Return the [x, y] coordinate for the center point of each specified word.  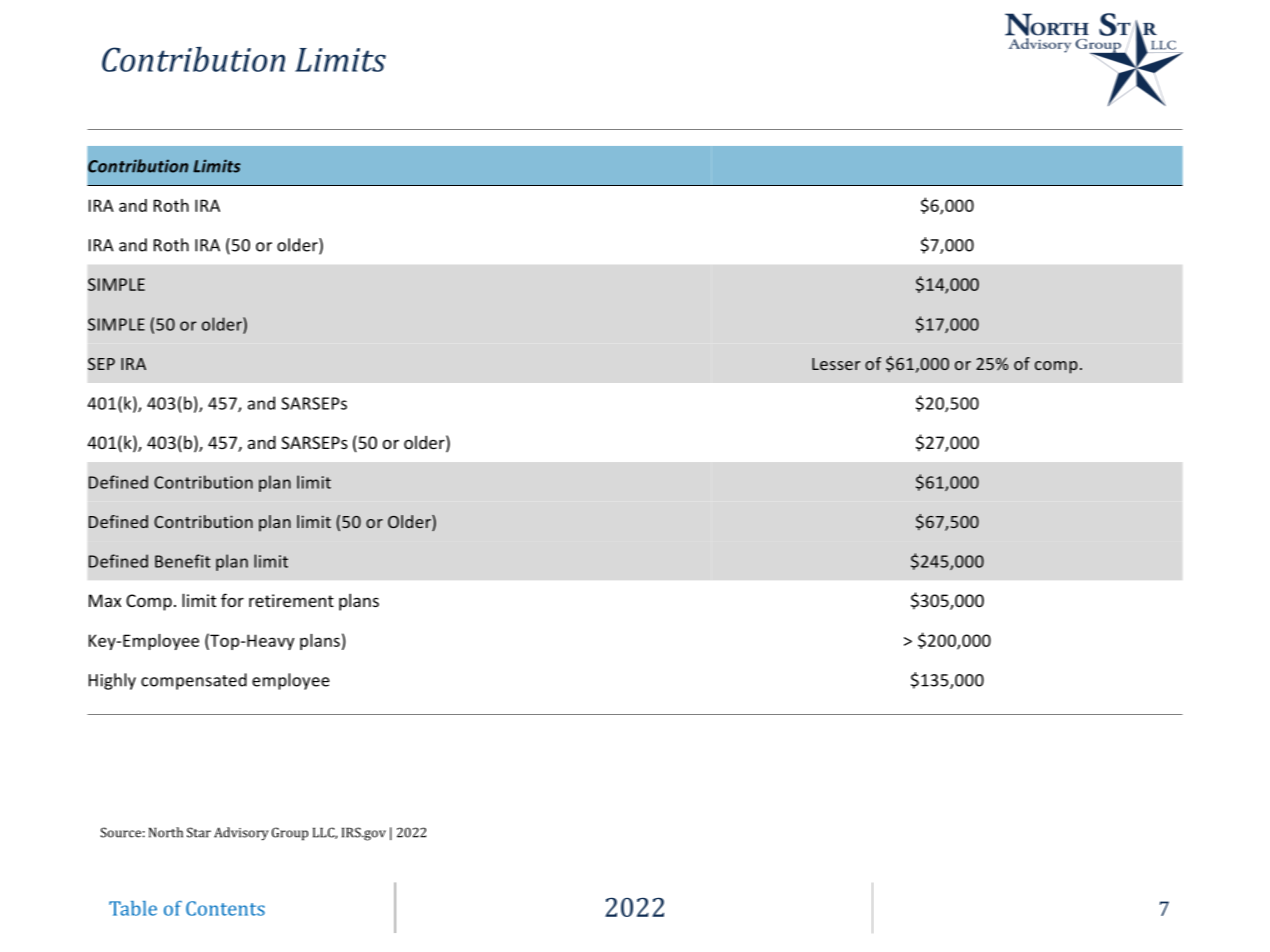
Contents [225, 908]
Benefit [182, 561]
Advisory [241, 834]
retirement [291, 600]
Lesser [836, 364]
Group [290, 834]
